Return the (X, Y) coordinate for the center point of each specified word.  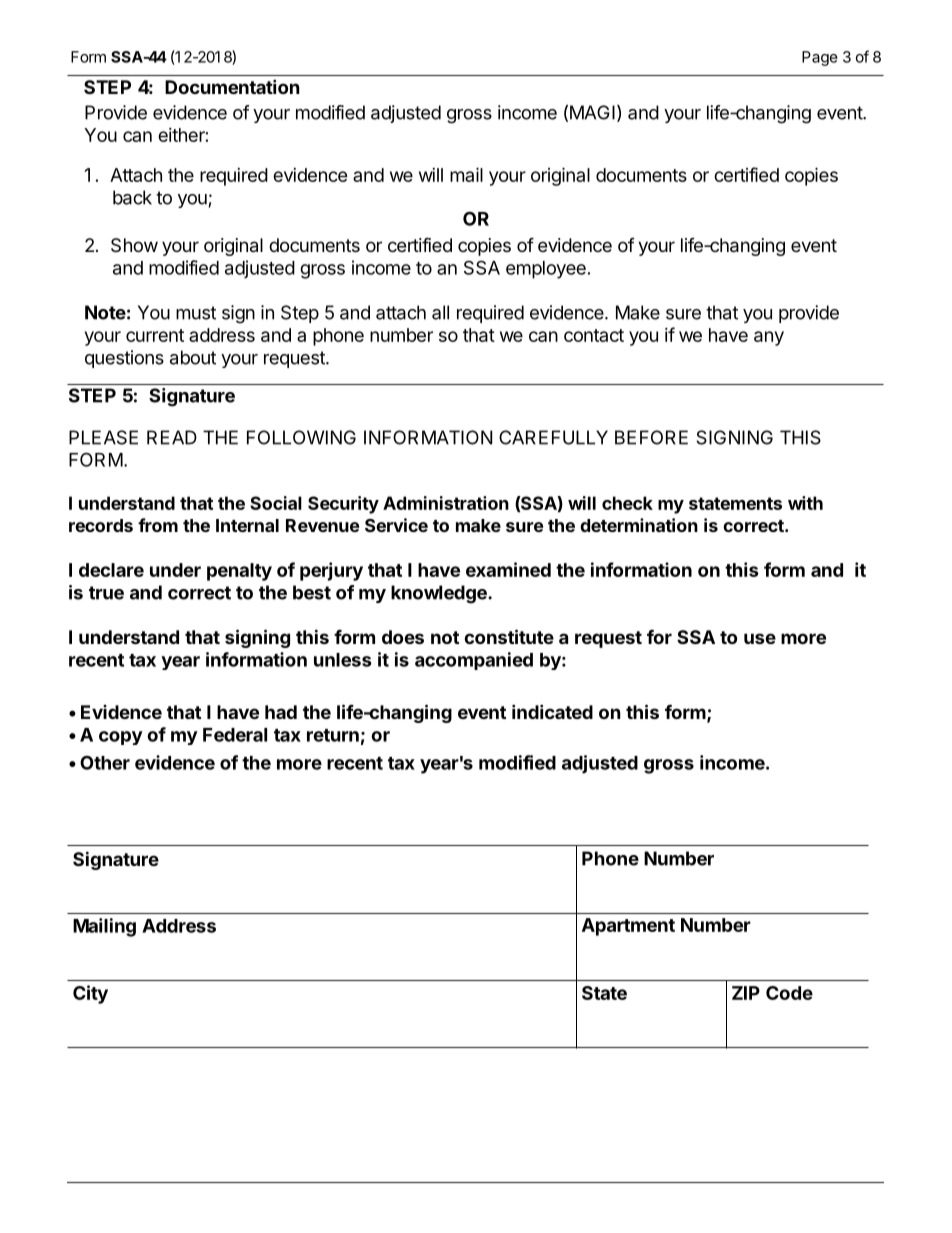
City (90, 994)
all (440, 312)
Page (820, 58)
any (769, 338)
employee (546, 270)
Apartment (628, 927)
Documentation (232, 86)
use (760, 638)
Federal (235, 735)
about (193, 357)
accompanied (474, 661)
